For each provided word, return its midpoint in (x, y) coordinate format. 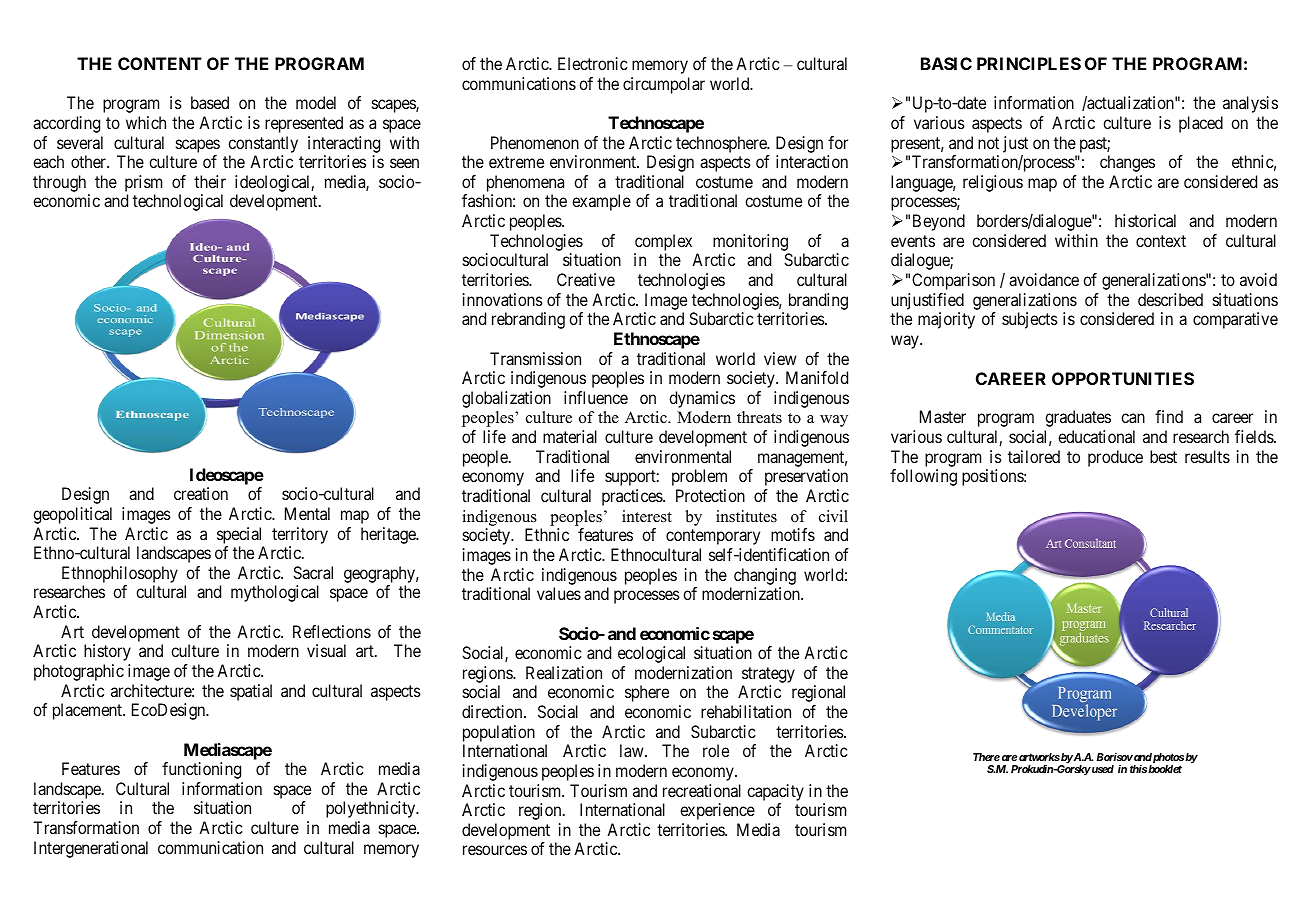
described (1170, 299)
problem (699, 477)
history (107, 652)
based (210, 102)
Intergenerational (91, 849)
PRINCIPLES (1029, 63)
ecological (651, 654)
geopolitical (72, 515)
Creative (586, 279)
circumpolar (664, 85)
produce (1115, 458)
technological (178, 202)
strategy (768, 675)
